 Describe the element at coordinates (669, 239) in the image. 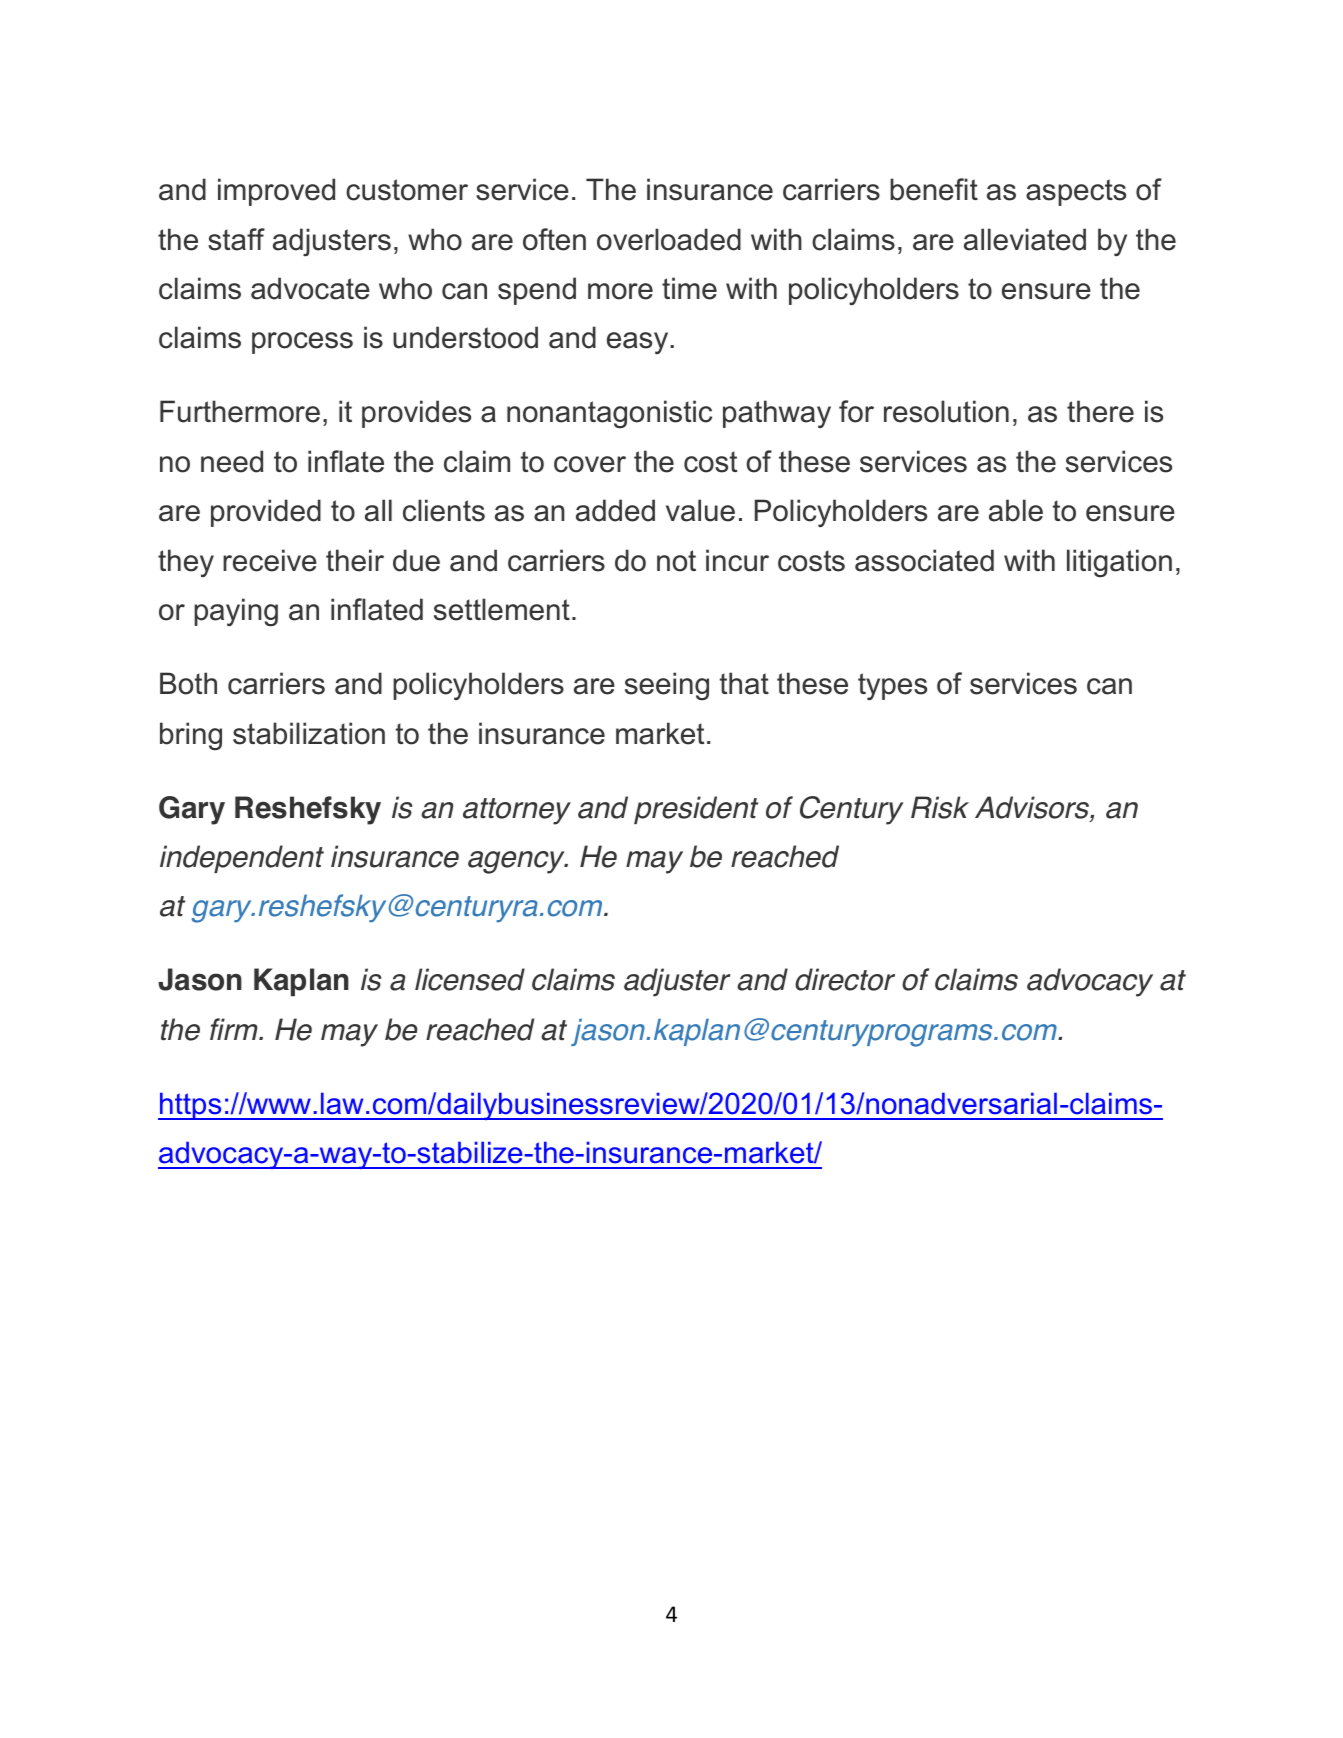

I see `overloaded` at that location.
